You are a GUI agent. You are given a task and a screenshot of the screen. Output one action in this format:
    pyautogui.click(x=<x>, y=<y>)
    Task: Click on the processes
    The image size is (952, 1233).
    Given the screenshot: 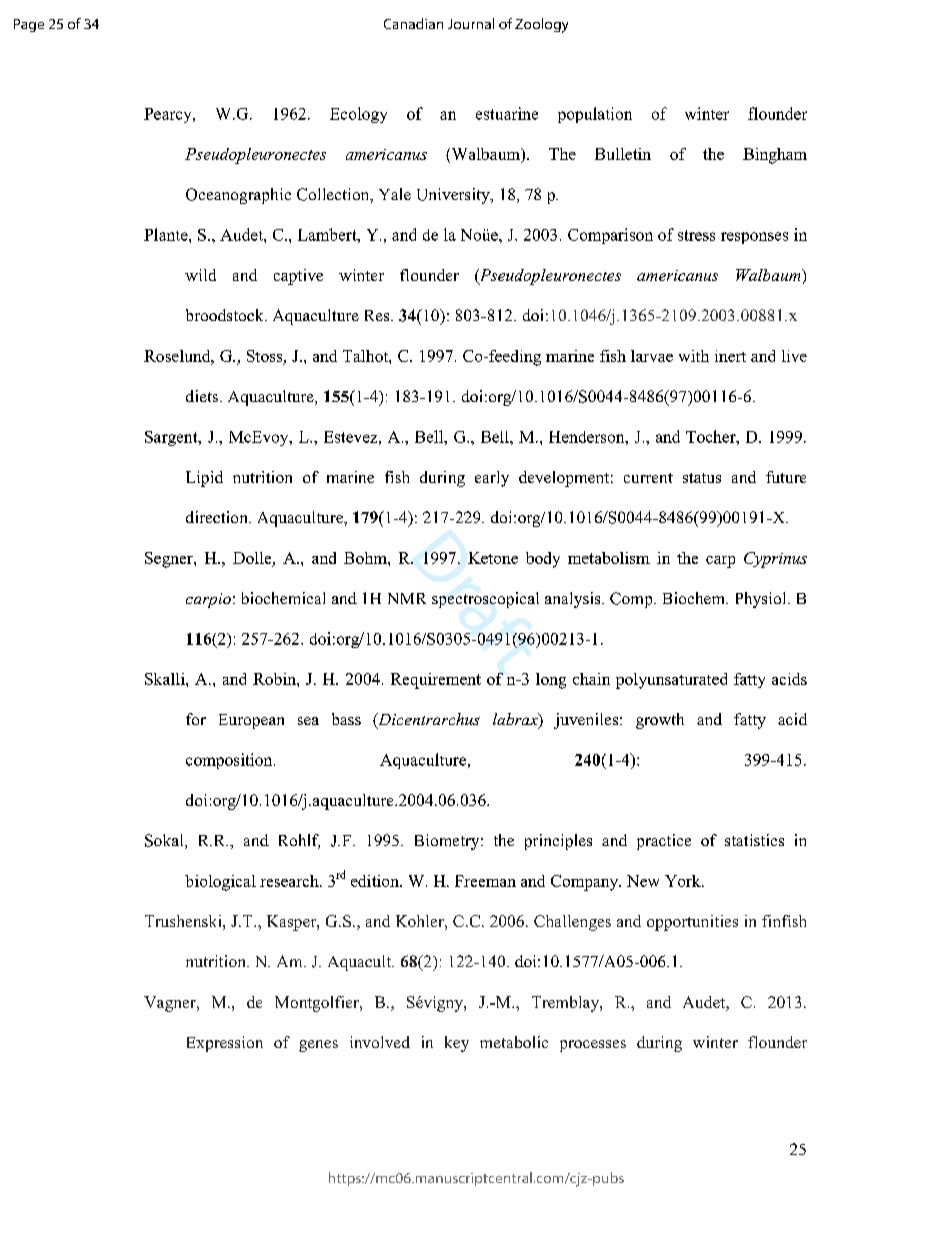 What is the action you would take?
    pyautogui.click(x=593, y=1046)
